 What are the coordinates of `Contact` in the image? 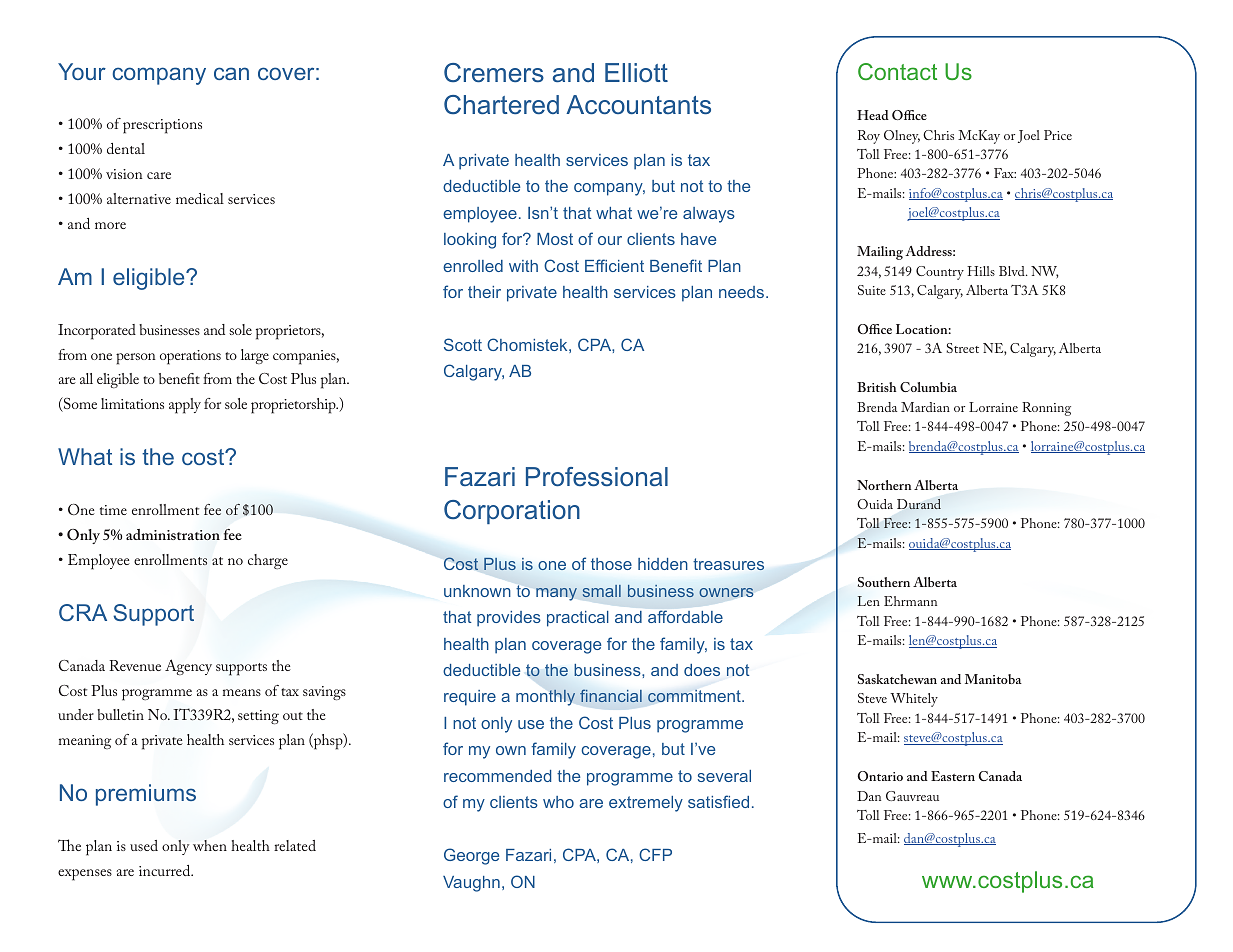 It's located at (897, 71).
